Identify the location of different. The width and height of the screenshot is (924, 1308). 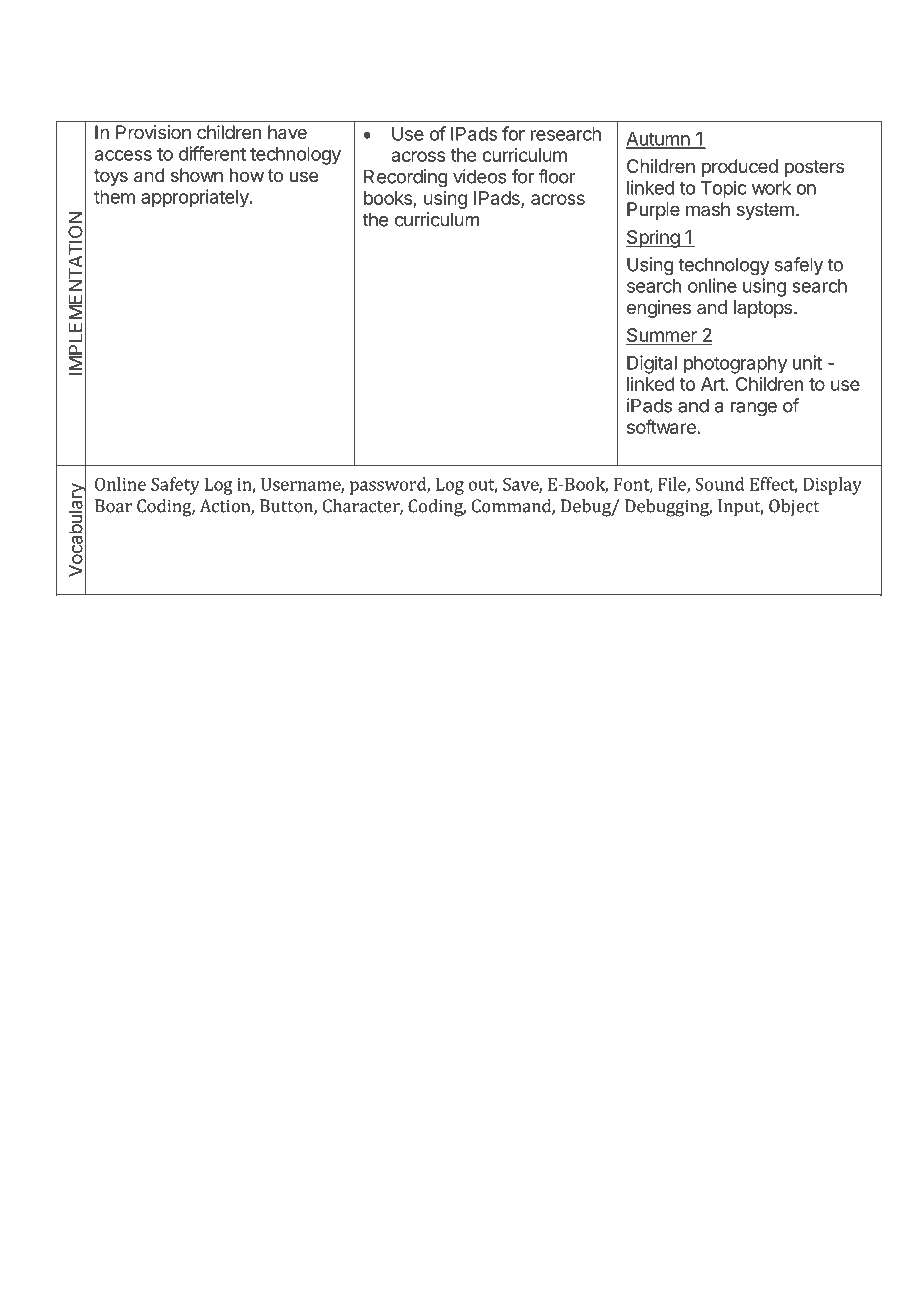
(212, 153).
